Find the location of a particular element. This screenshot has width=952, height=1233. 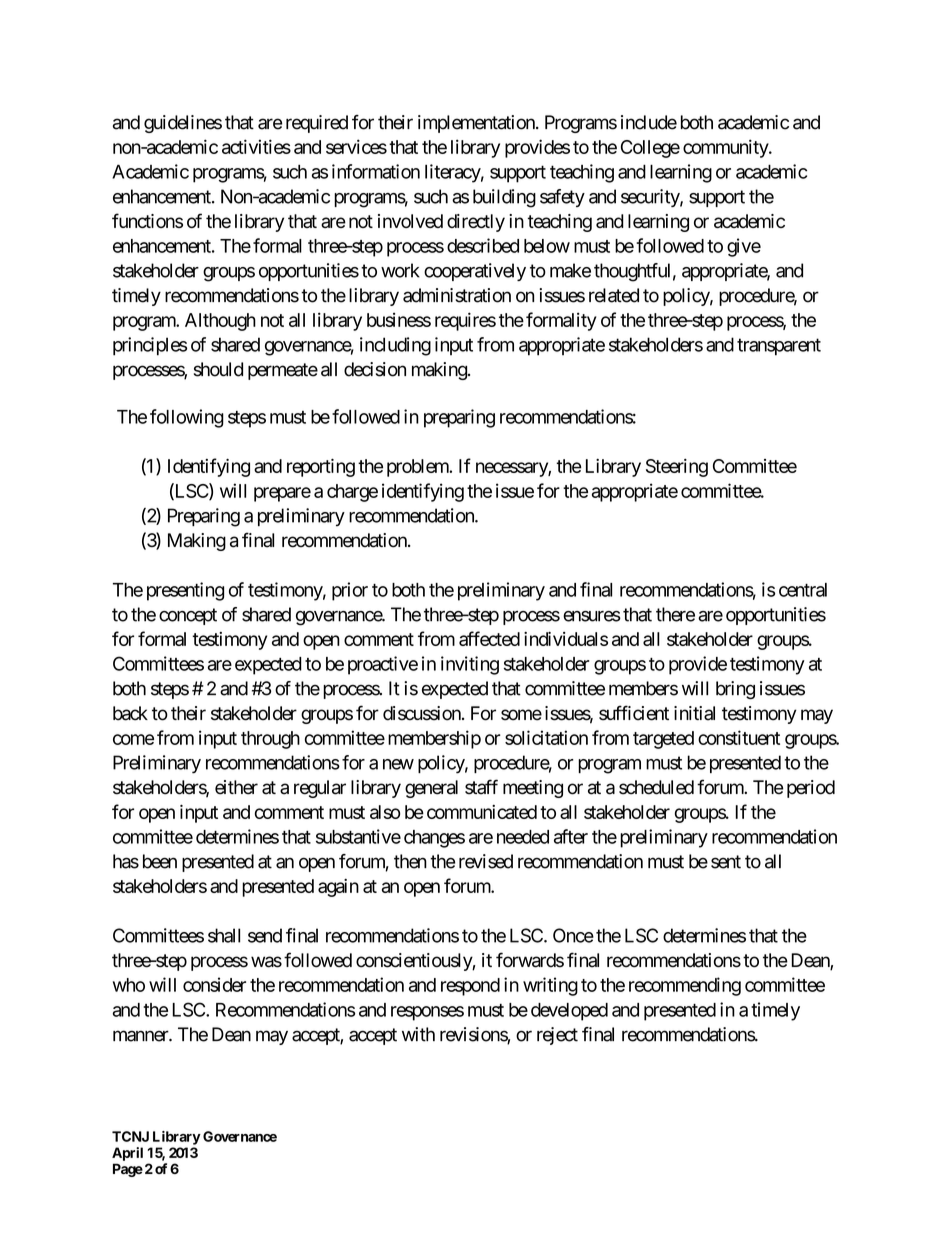

including is located at coordinates (395, 346).
